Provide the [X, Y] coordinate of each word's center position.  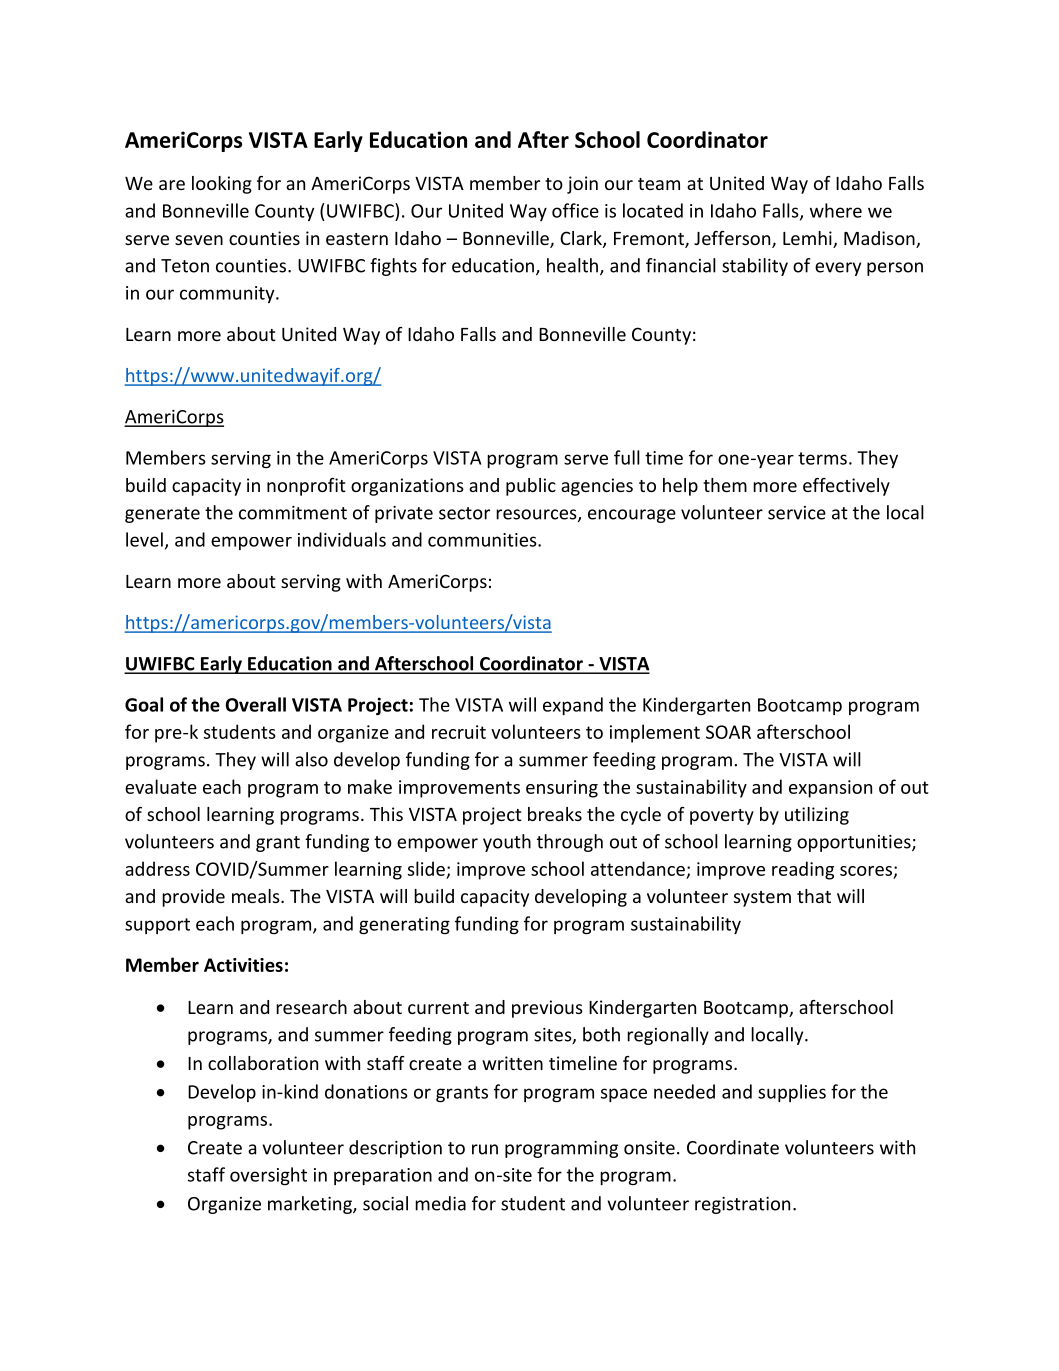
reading [803, 870]
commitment [293, 513]
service [797, 513]
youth [507, 843]
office [575, 210]
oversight [268, 1176]
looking [222, 185]
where [836, 210]
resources [537, 515]
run [485, 1149]
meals [257, 896]
